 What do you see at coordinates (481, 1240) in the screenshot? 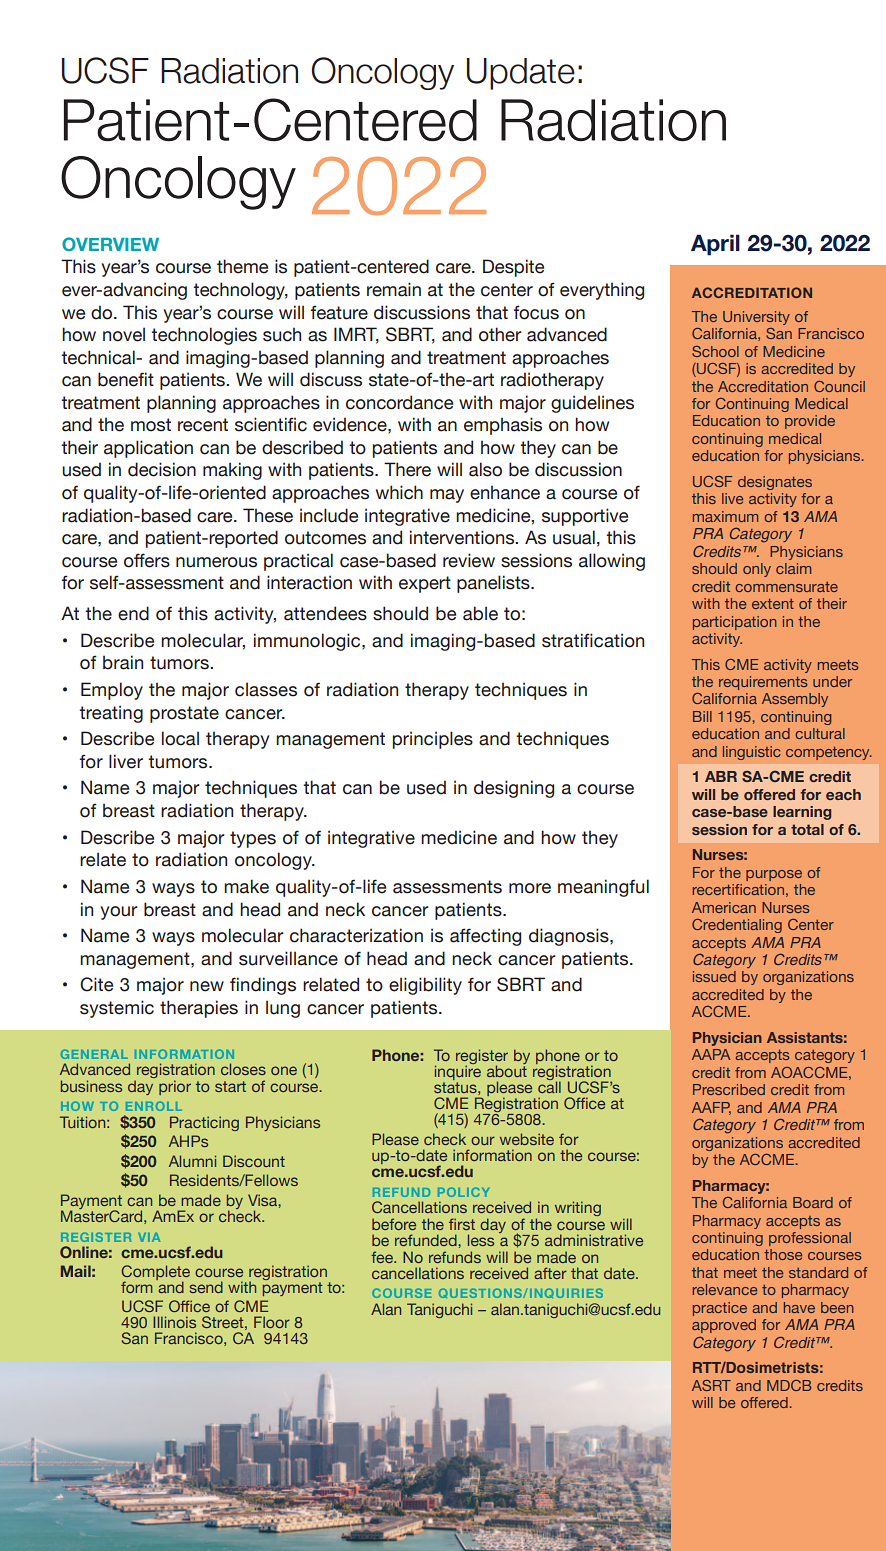
I see `less` at bounding box center [481, 1240].
